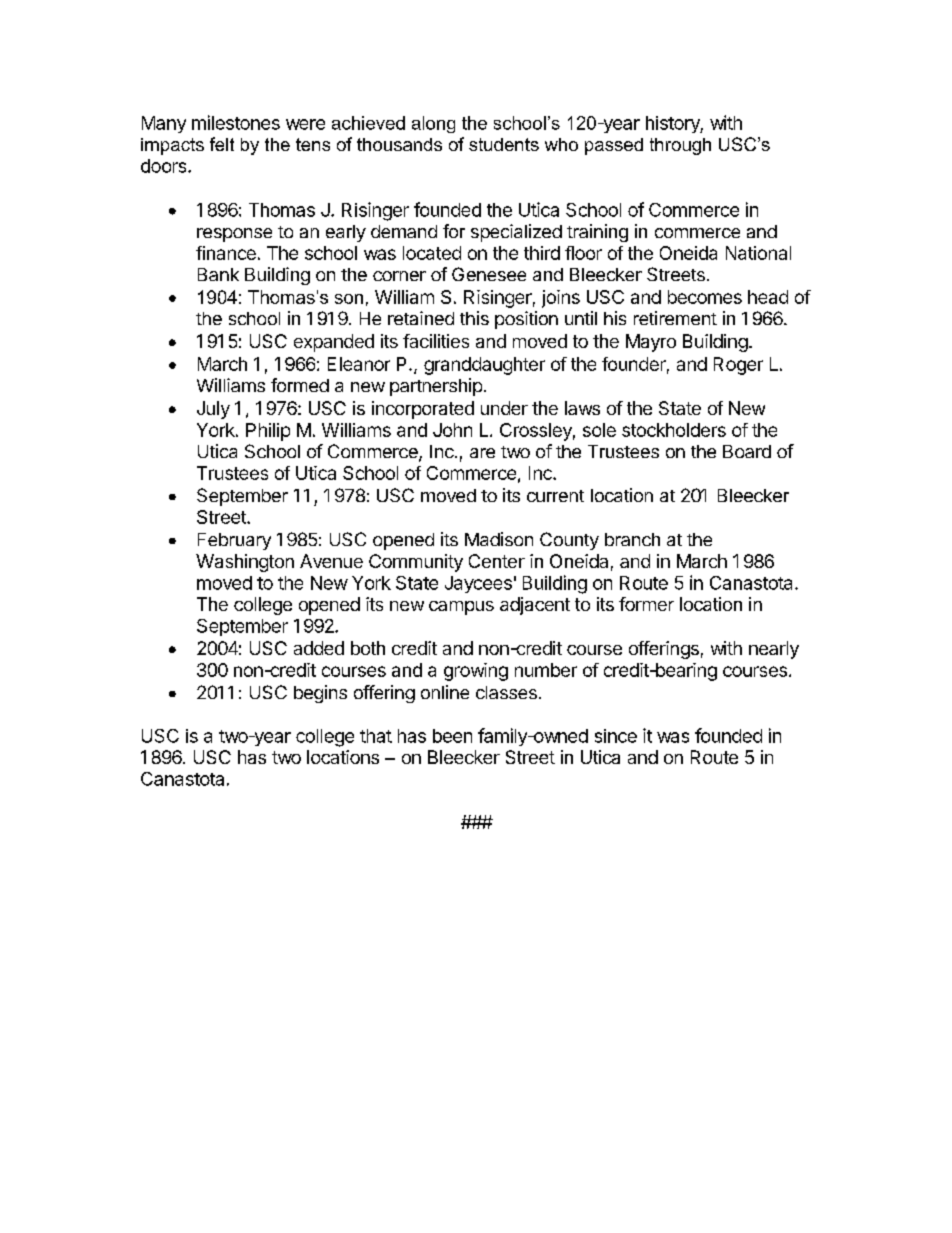  I want to click on are, so click(482, 453).
